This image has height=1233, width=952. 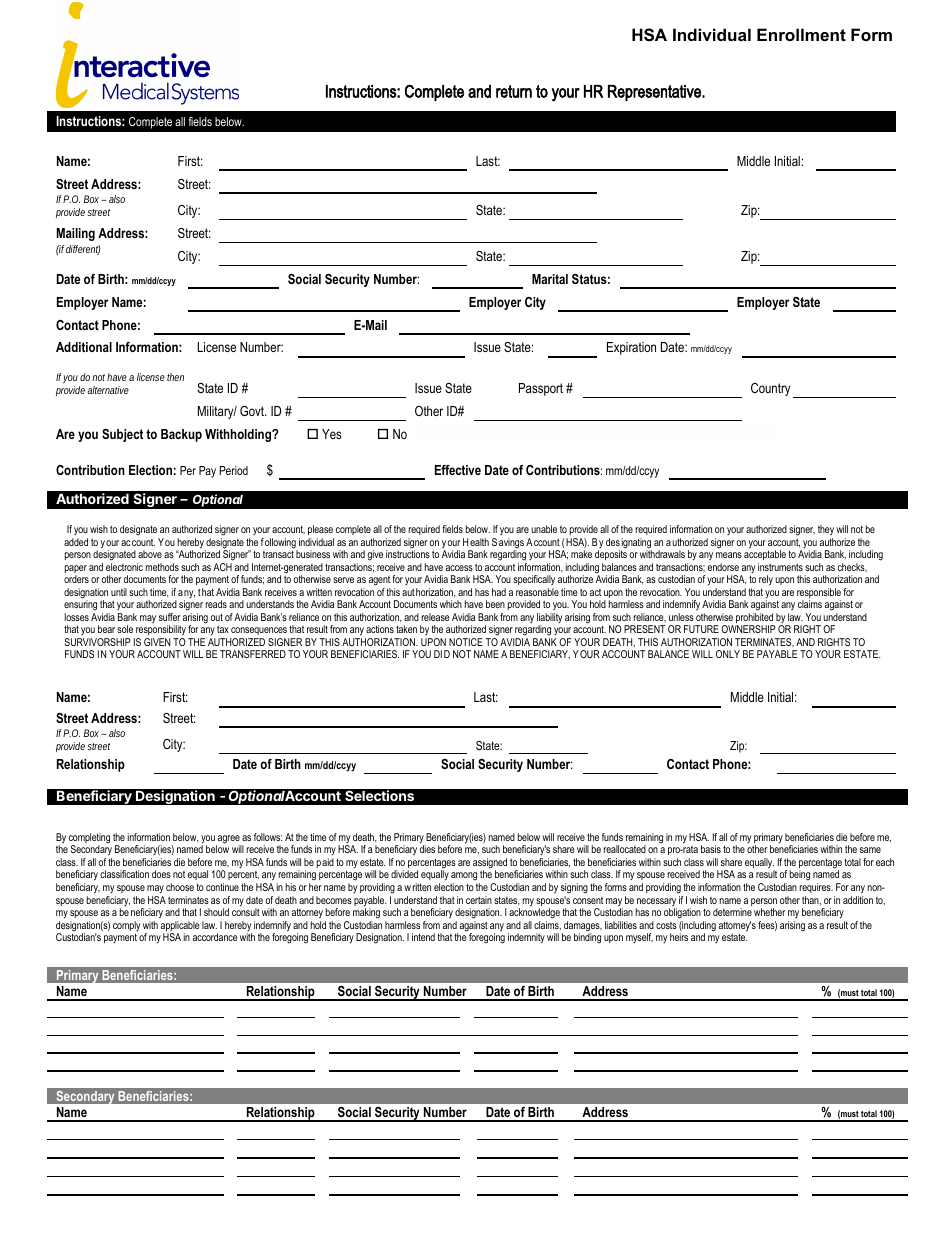 What do you see at coordinates (233, 470) in the image?
I see `Period` at bounding box center [233, 470].
